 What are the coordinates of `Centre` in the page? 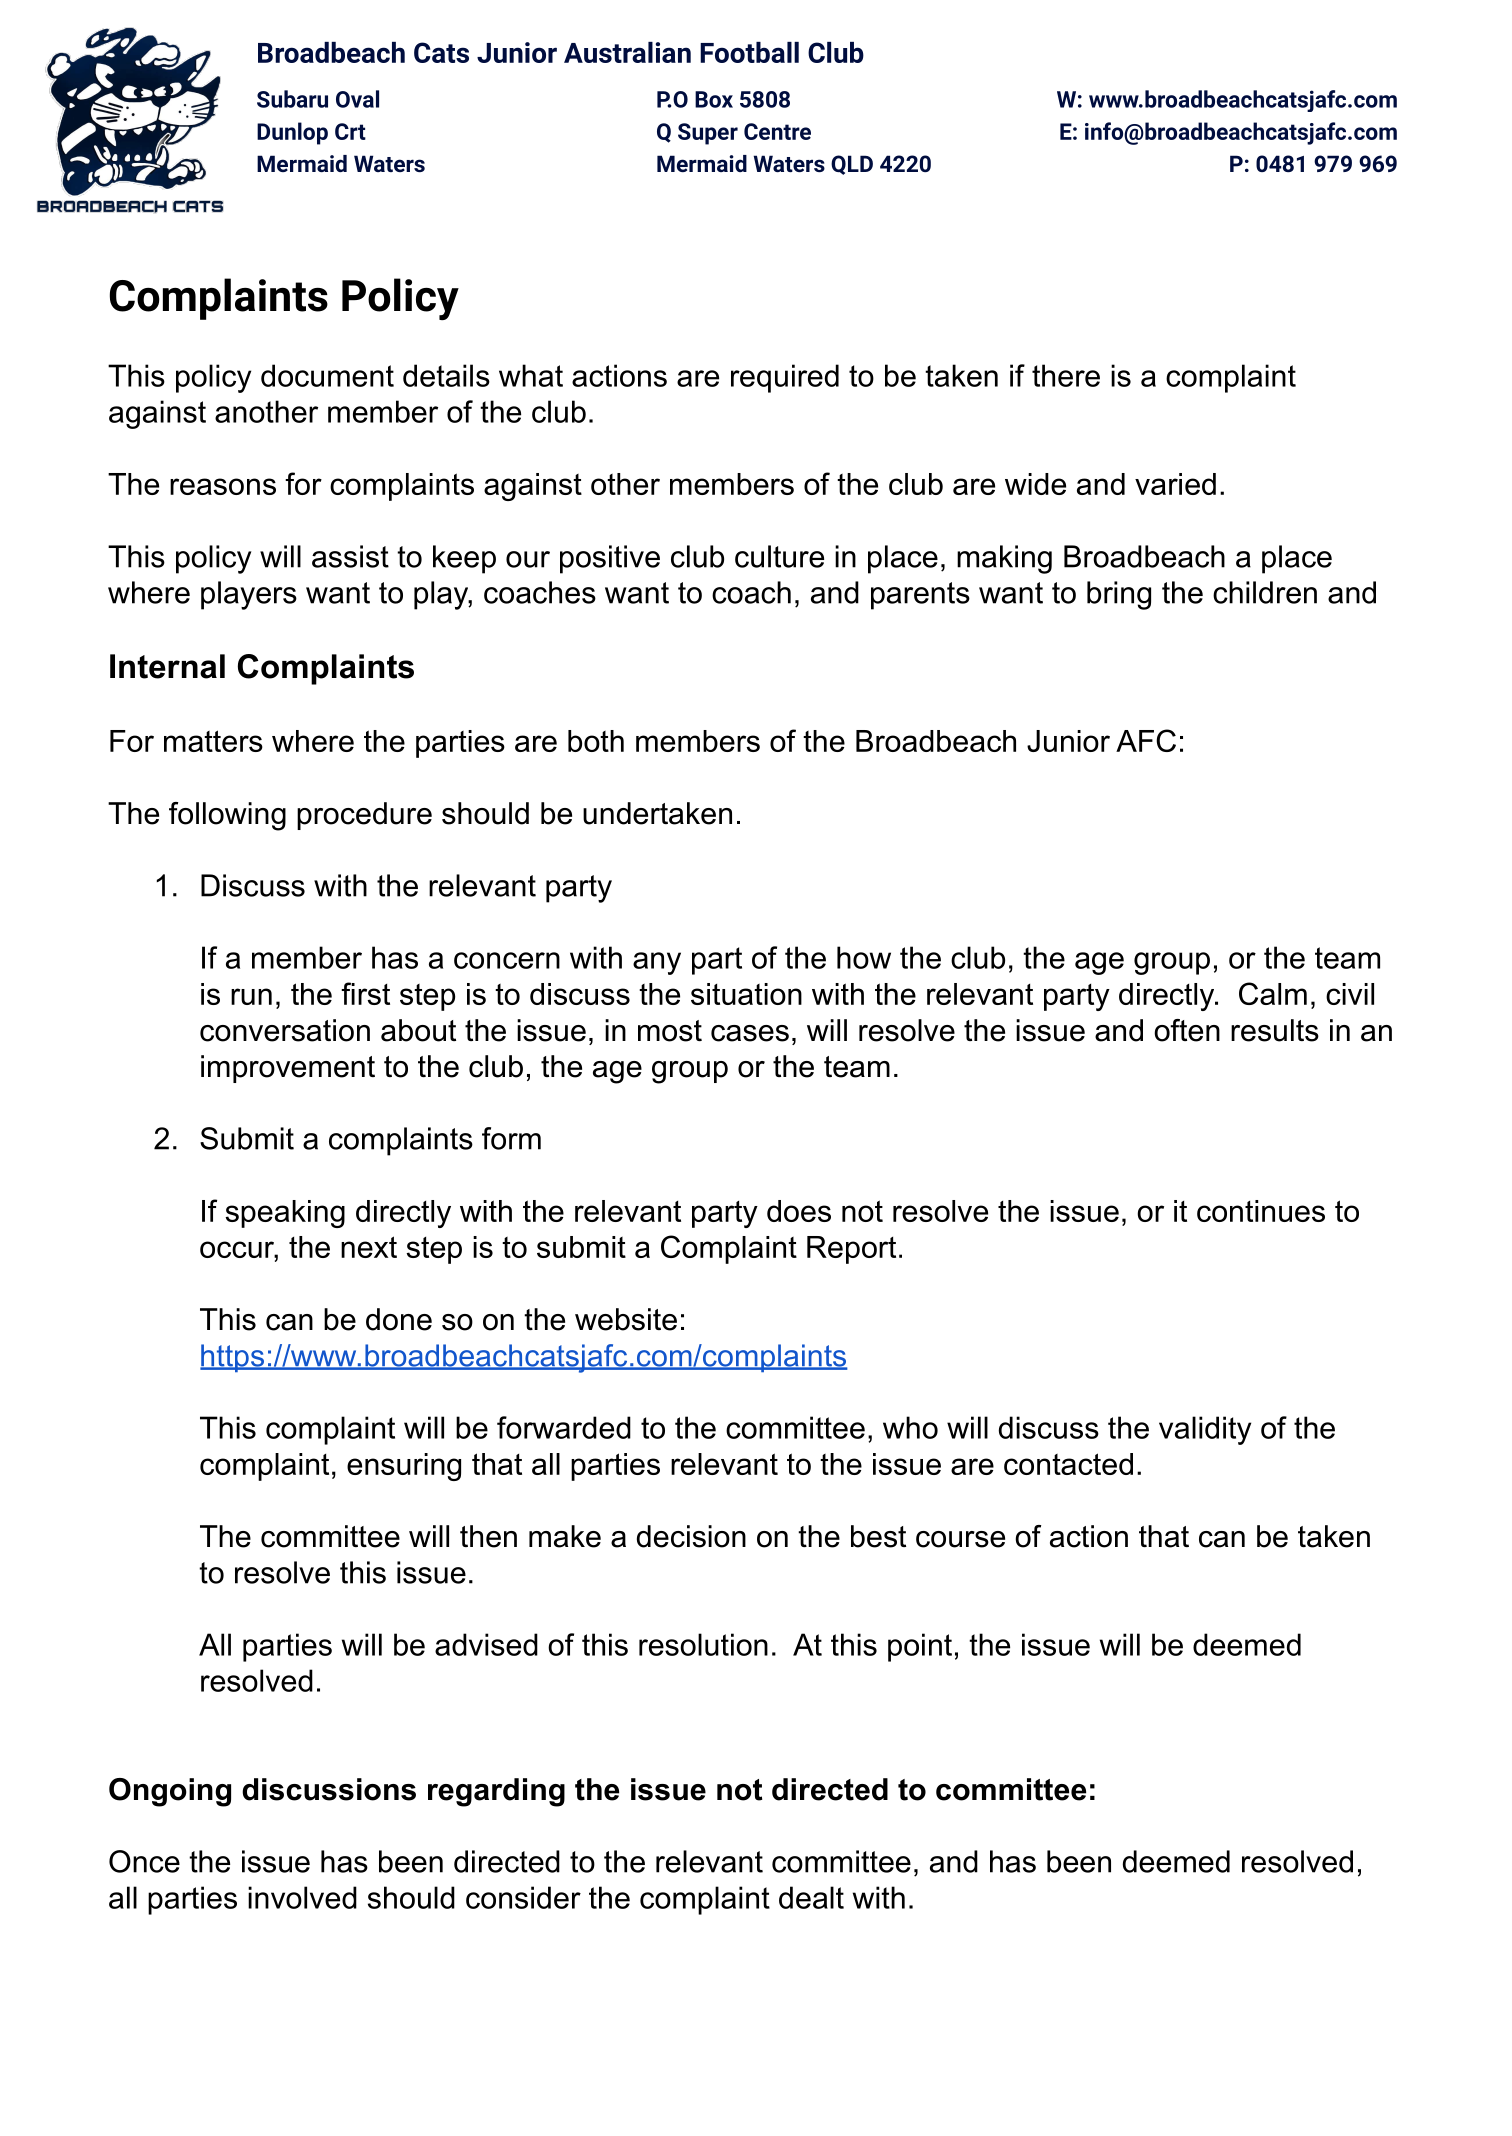 It's located at (777, 131).
